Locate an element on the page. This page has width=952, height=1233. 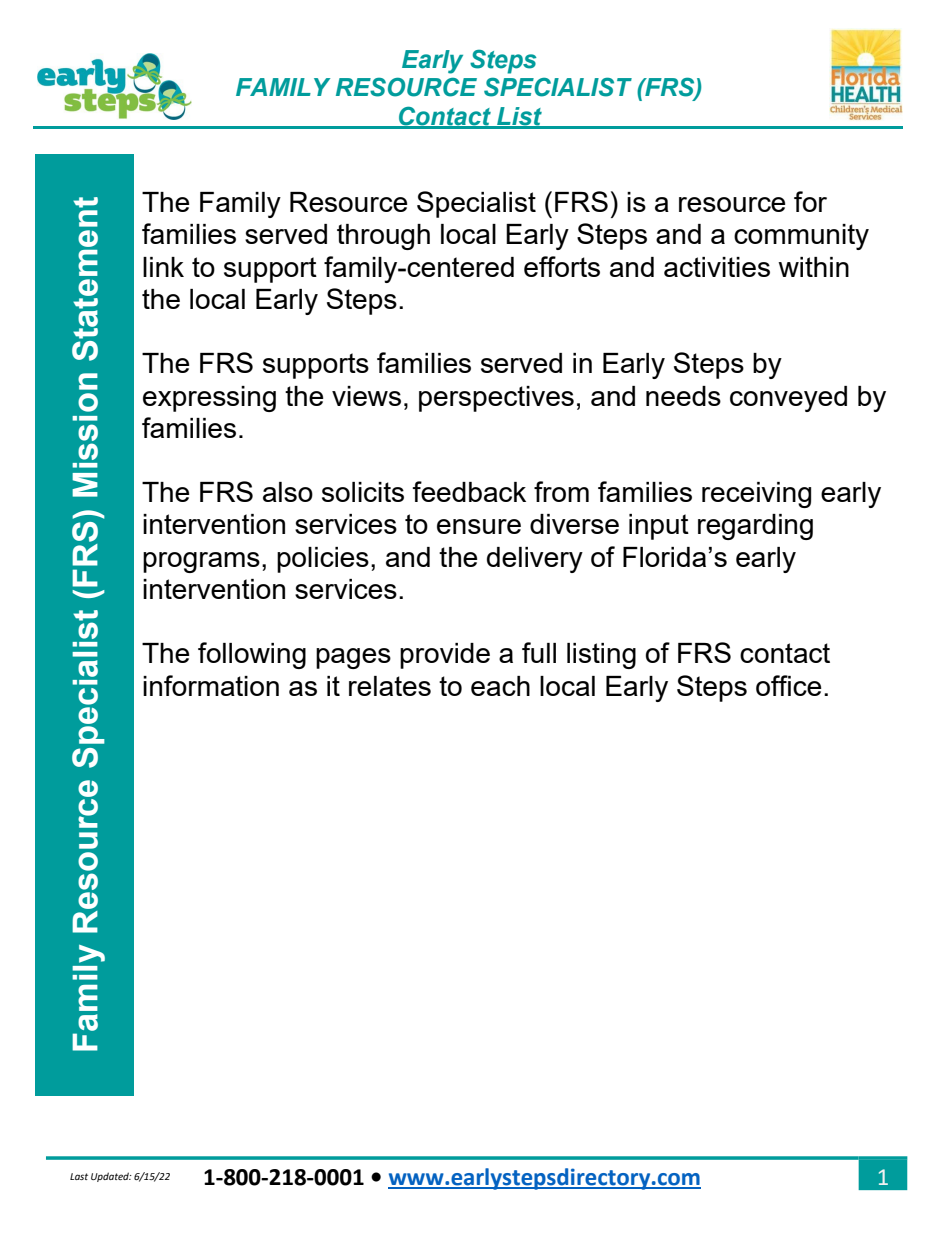
link is located at coordinates (163, 267).
